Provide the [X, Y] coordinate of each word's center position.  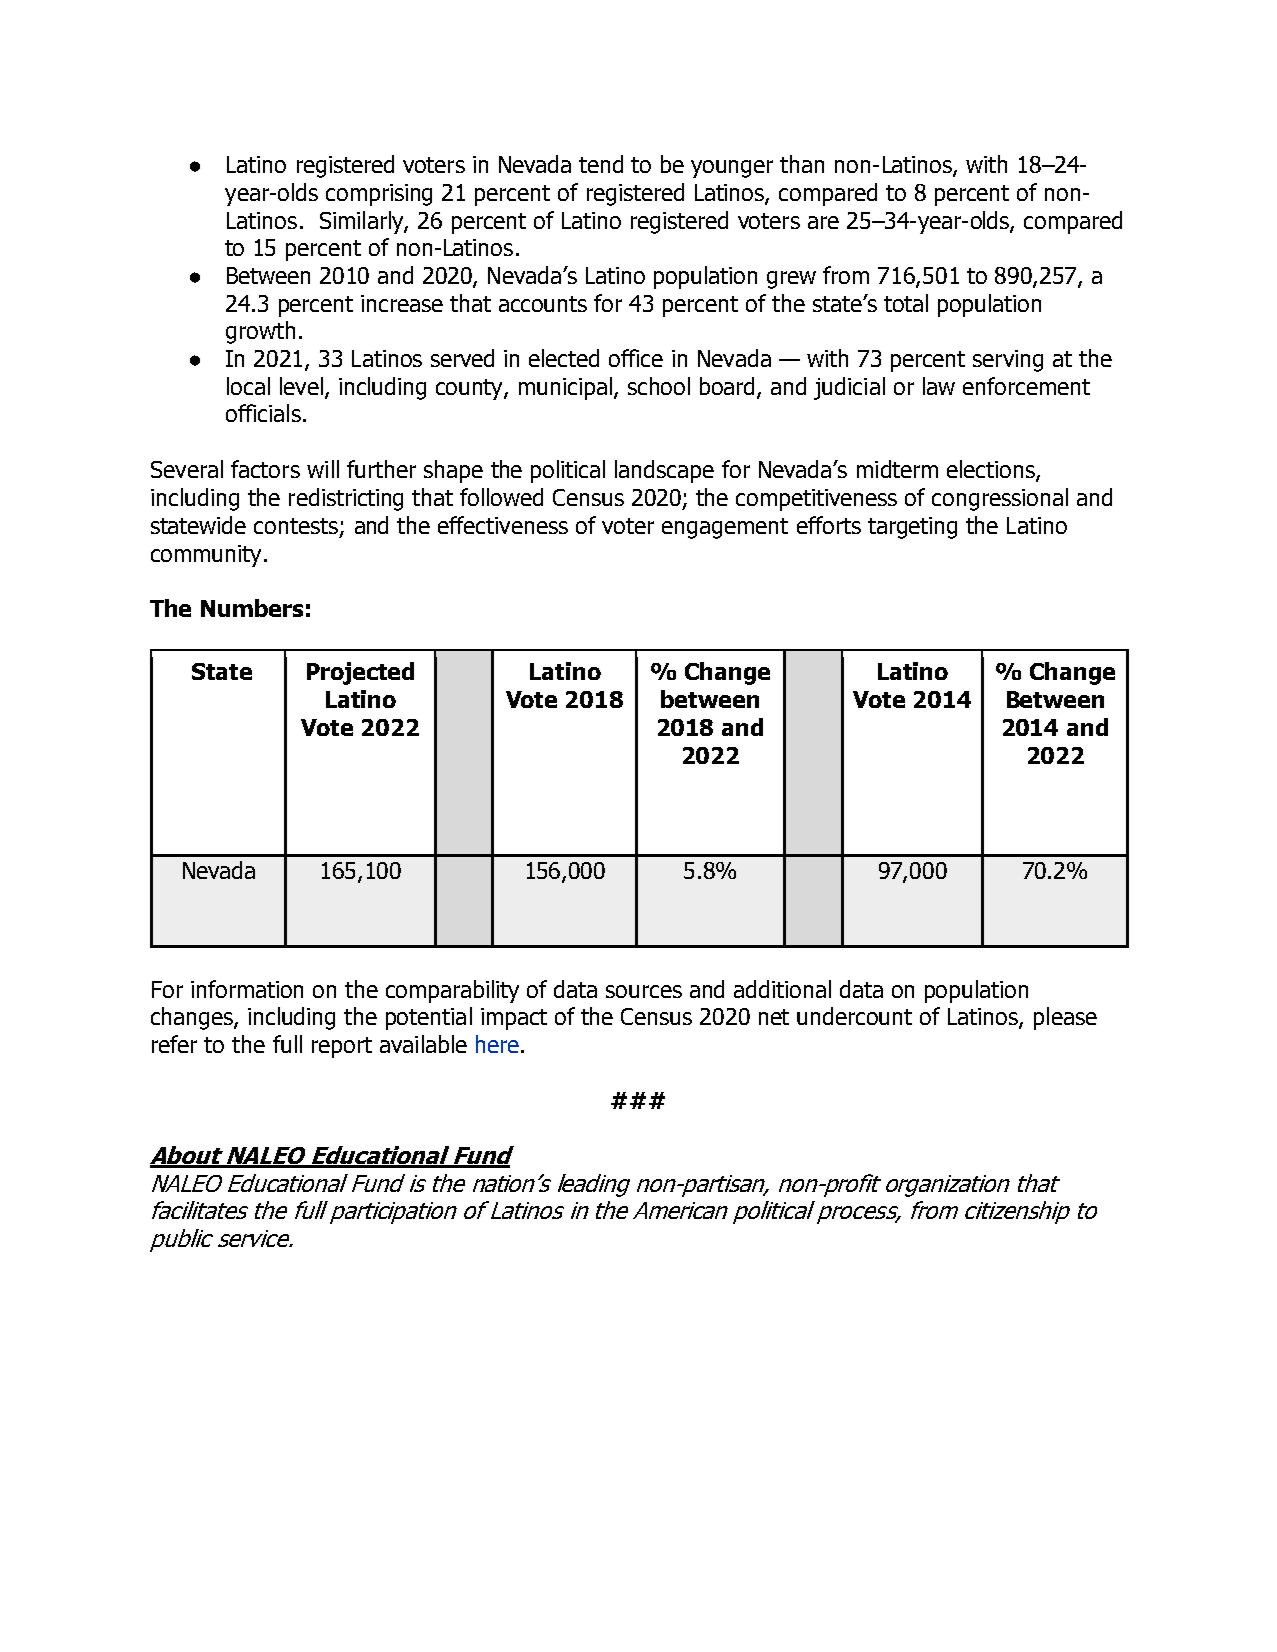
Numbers [252, 608]
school [659, 386]
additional [782, 989]
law [939, 386]
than [802, 164]
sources [644, 991]
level [301, 386]
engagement [725, 528]
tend [601, 164]
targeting [912, 528]
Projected [360, 673]
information [247, 989]
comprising [379, 195]
